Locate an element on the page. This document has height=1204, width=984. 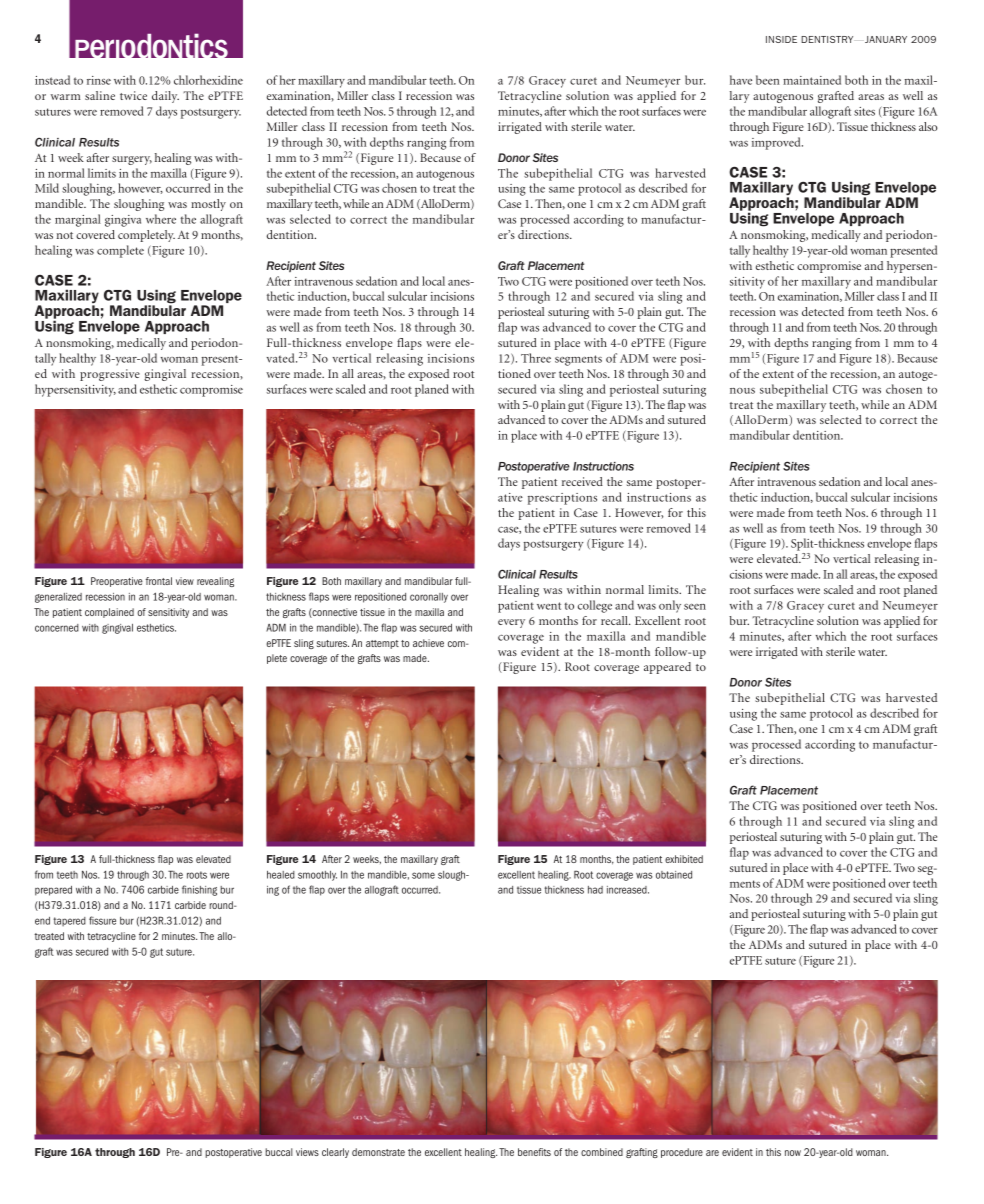
have is located at coordinates (741, 80).
